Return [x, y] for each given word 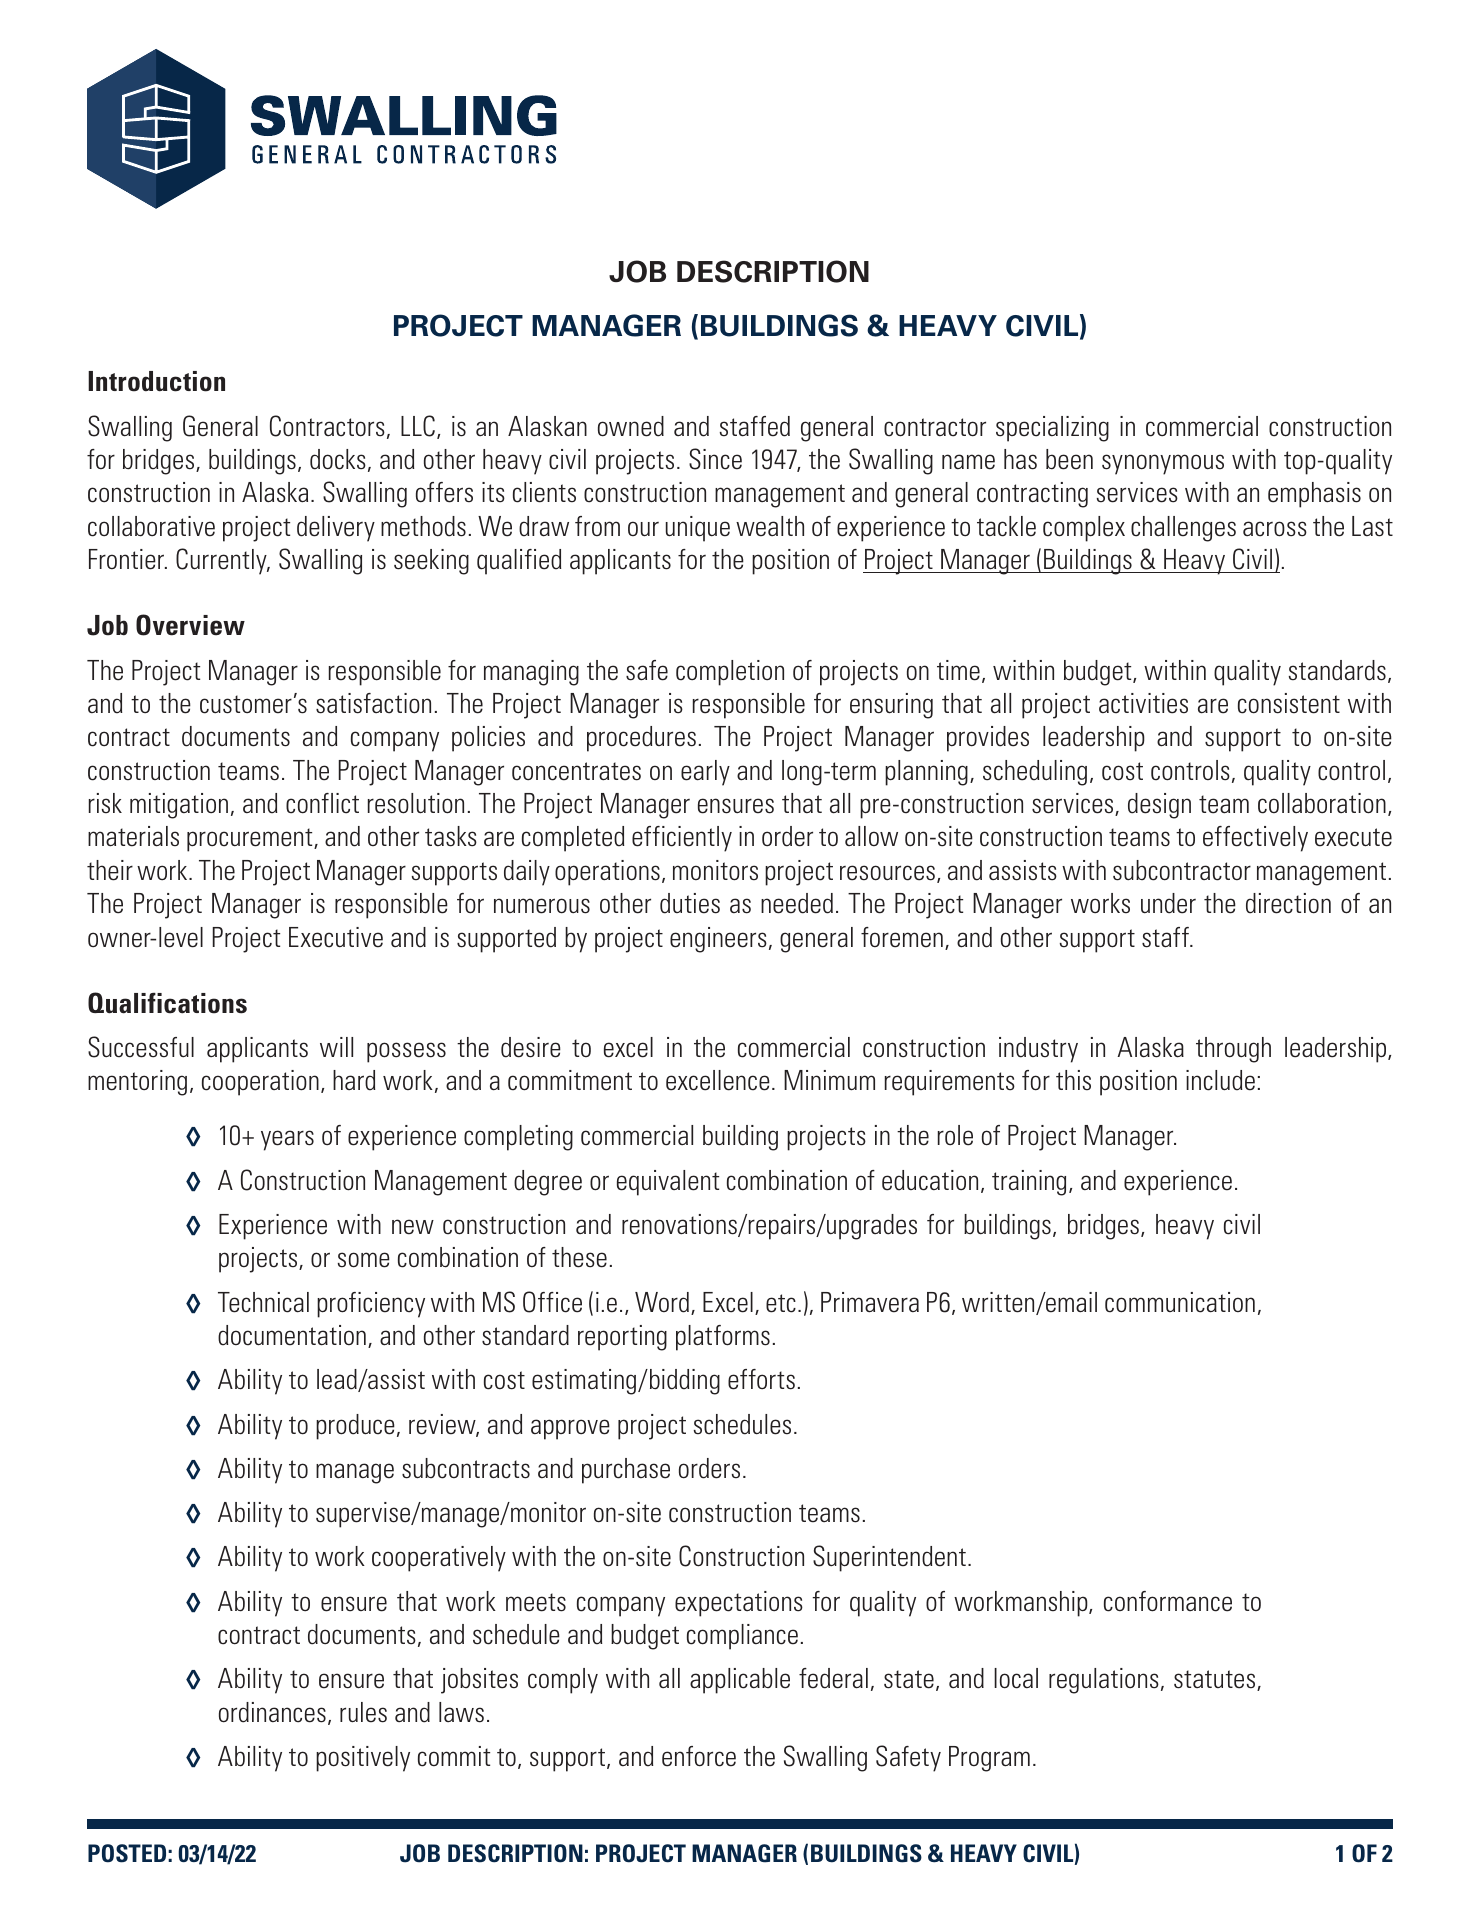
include [1220, 1080]
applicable [740, 1681]
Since [715, 459]
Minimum [829, 1080]
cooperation [260, 1083]
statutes [1216, 1680]
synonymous [1163, 464]
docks [338, 459]
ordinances [272, 1712]
